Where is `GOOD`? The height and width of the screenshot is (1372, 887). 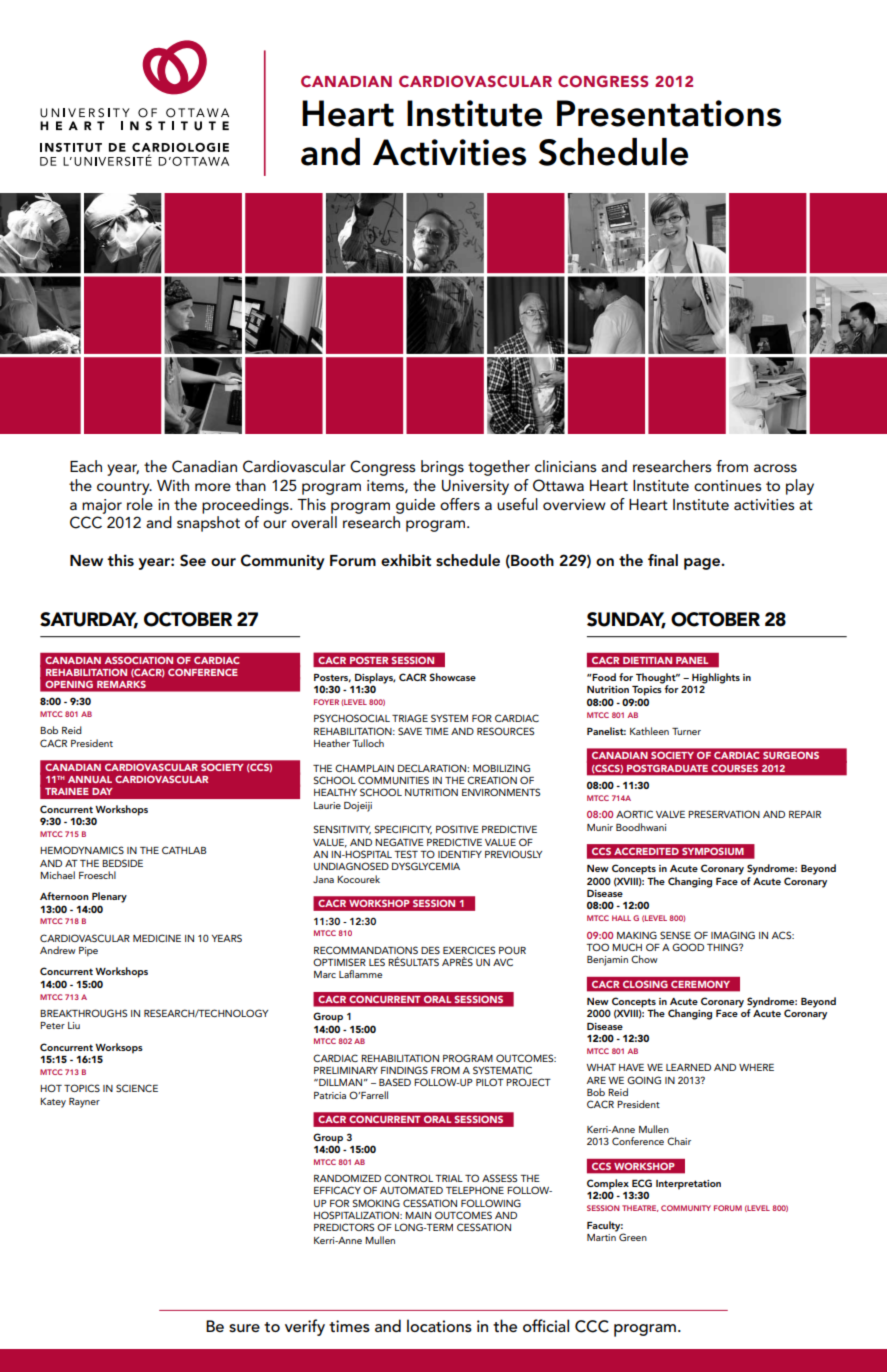
GOOD is located at coordinates (688, 947).
